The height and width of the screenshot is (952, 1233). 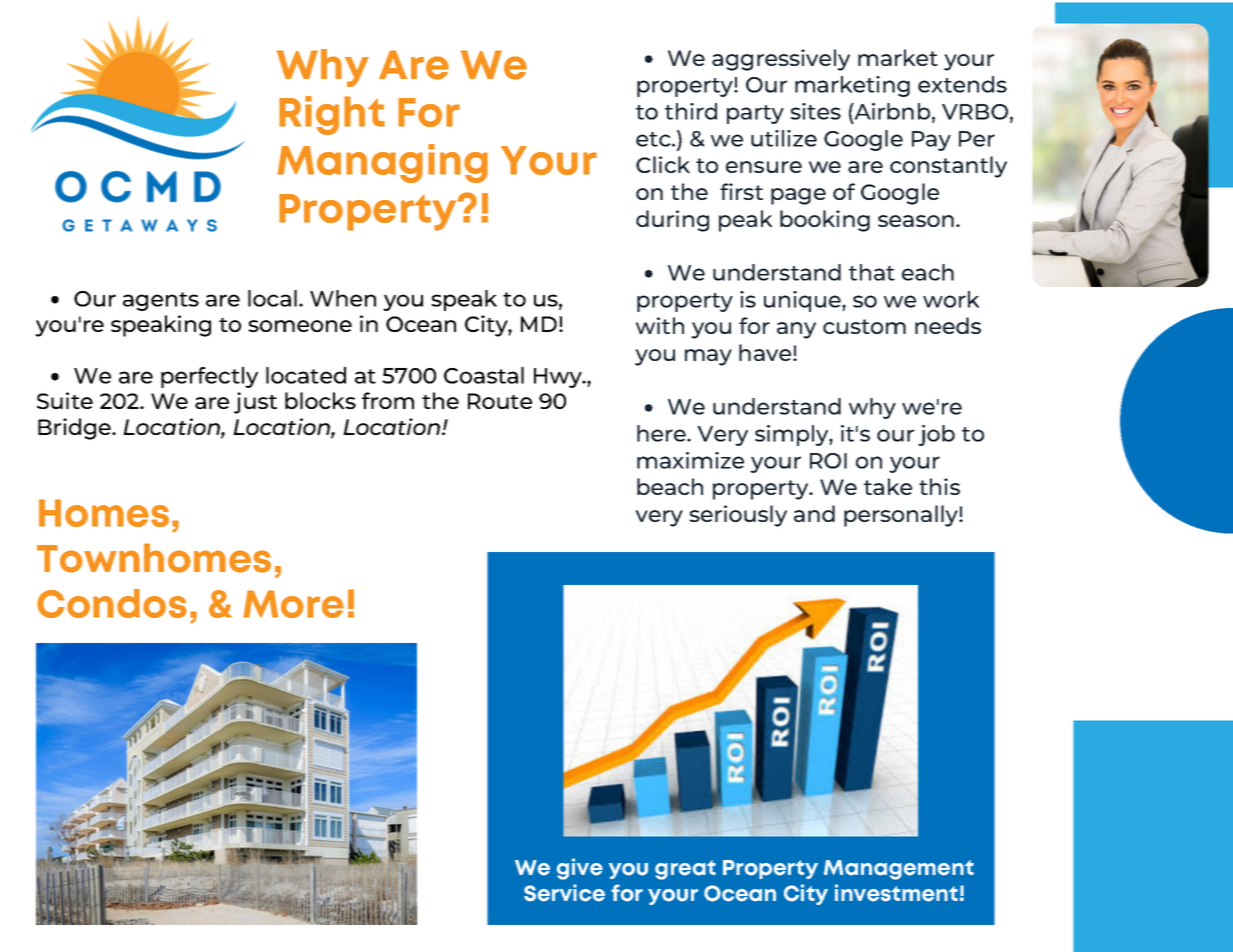 What do you see at coordinates (564, 893) in the screenshot?
I see `Service` at bounding box center [564, 893].
